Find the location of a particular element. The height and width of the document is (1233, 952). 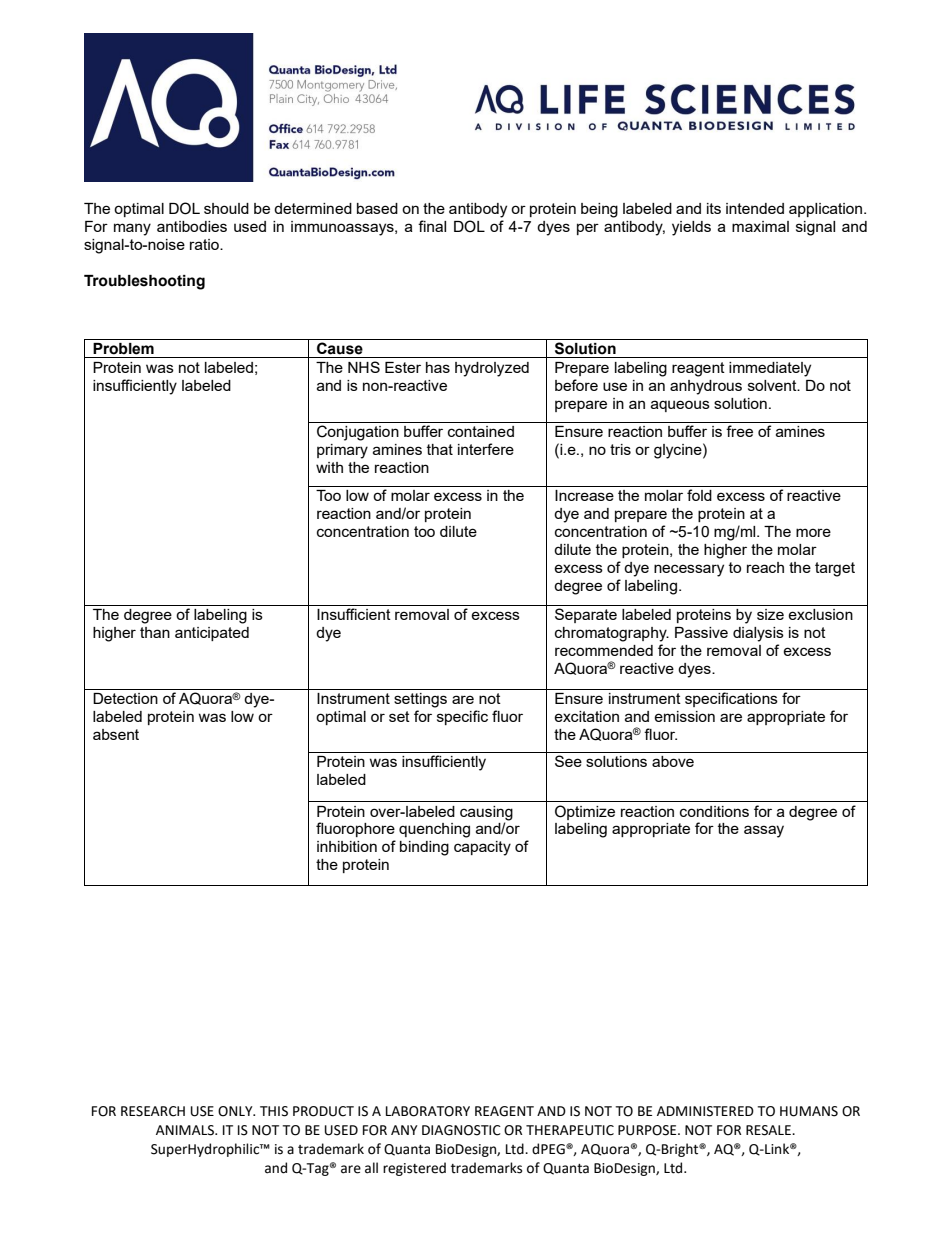

excitation is located at coordinates (586, 716).
